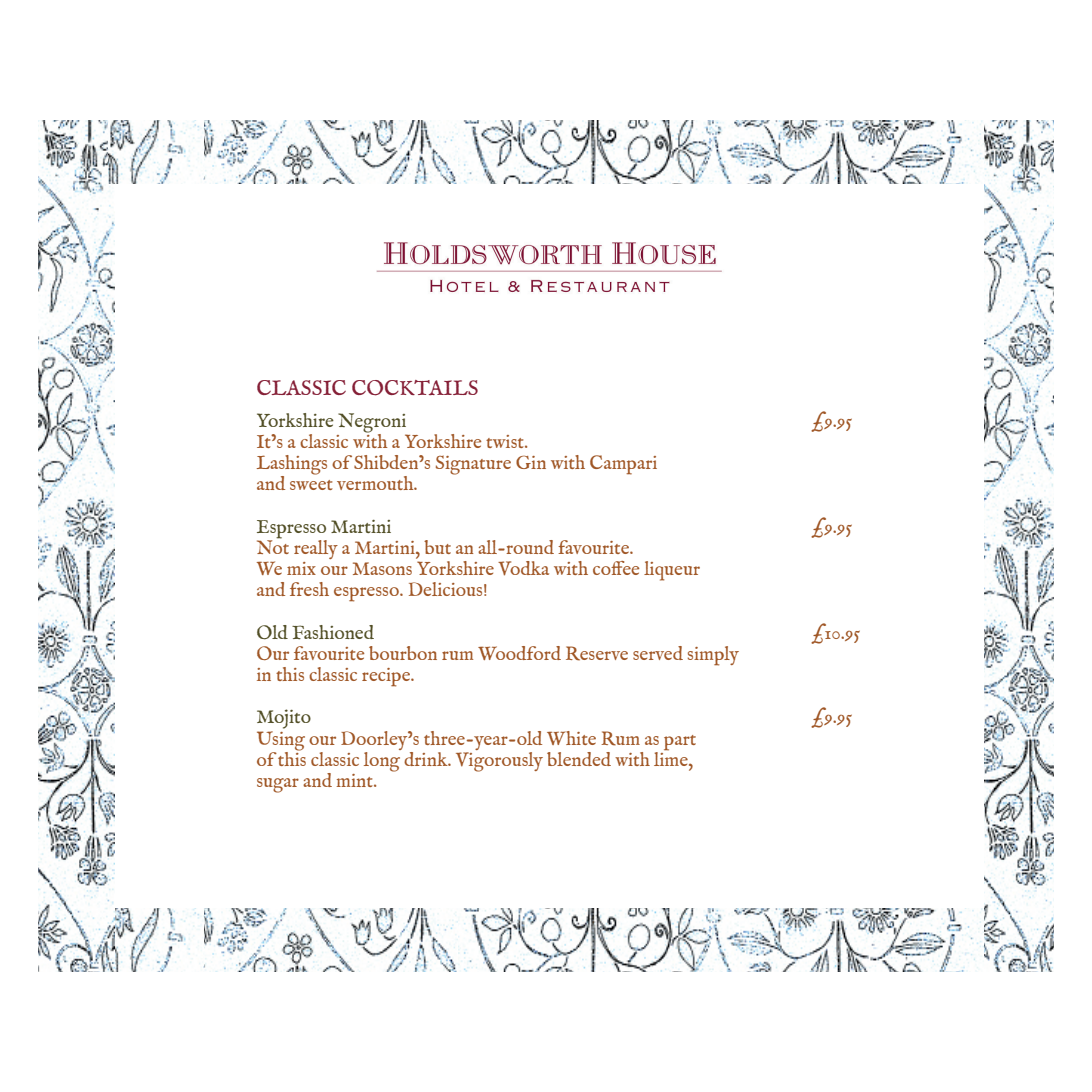  I want to click on COCKTAILS, so click(415, 388).
